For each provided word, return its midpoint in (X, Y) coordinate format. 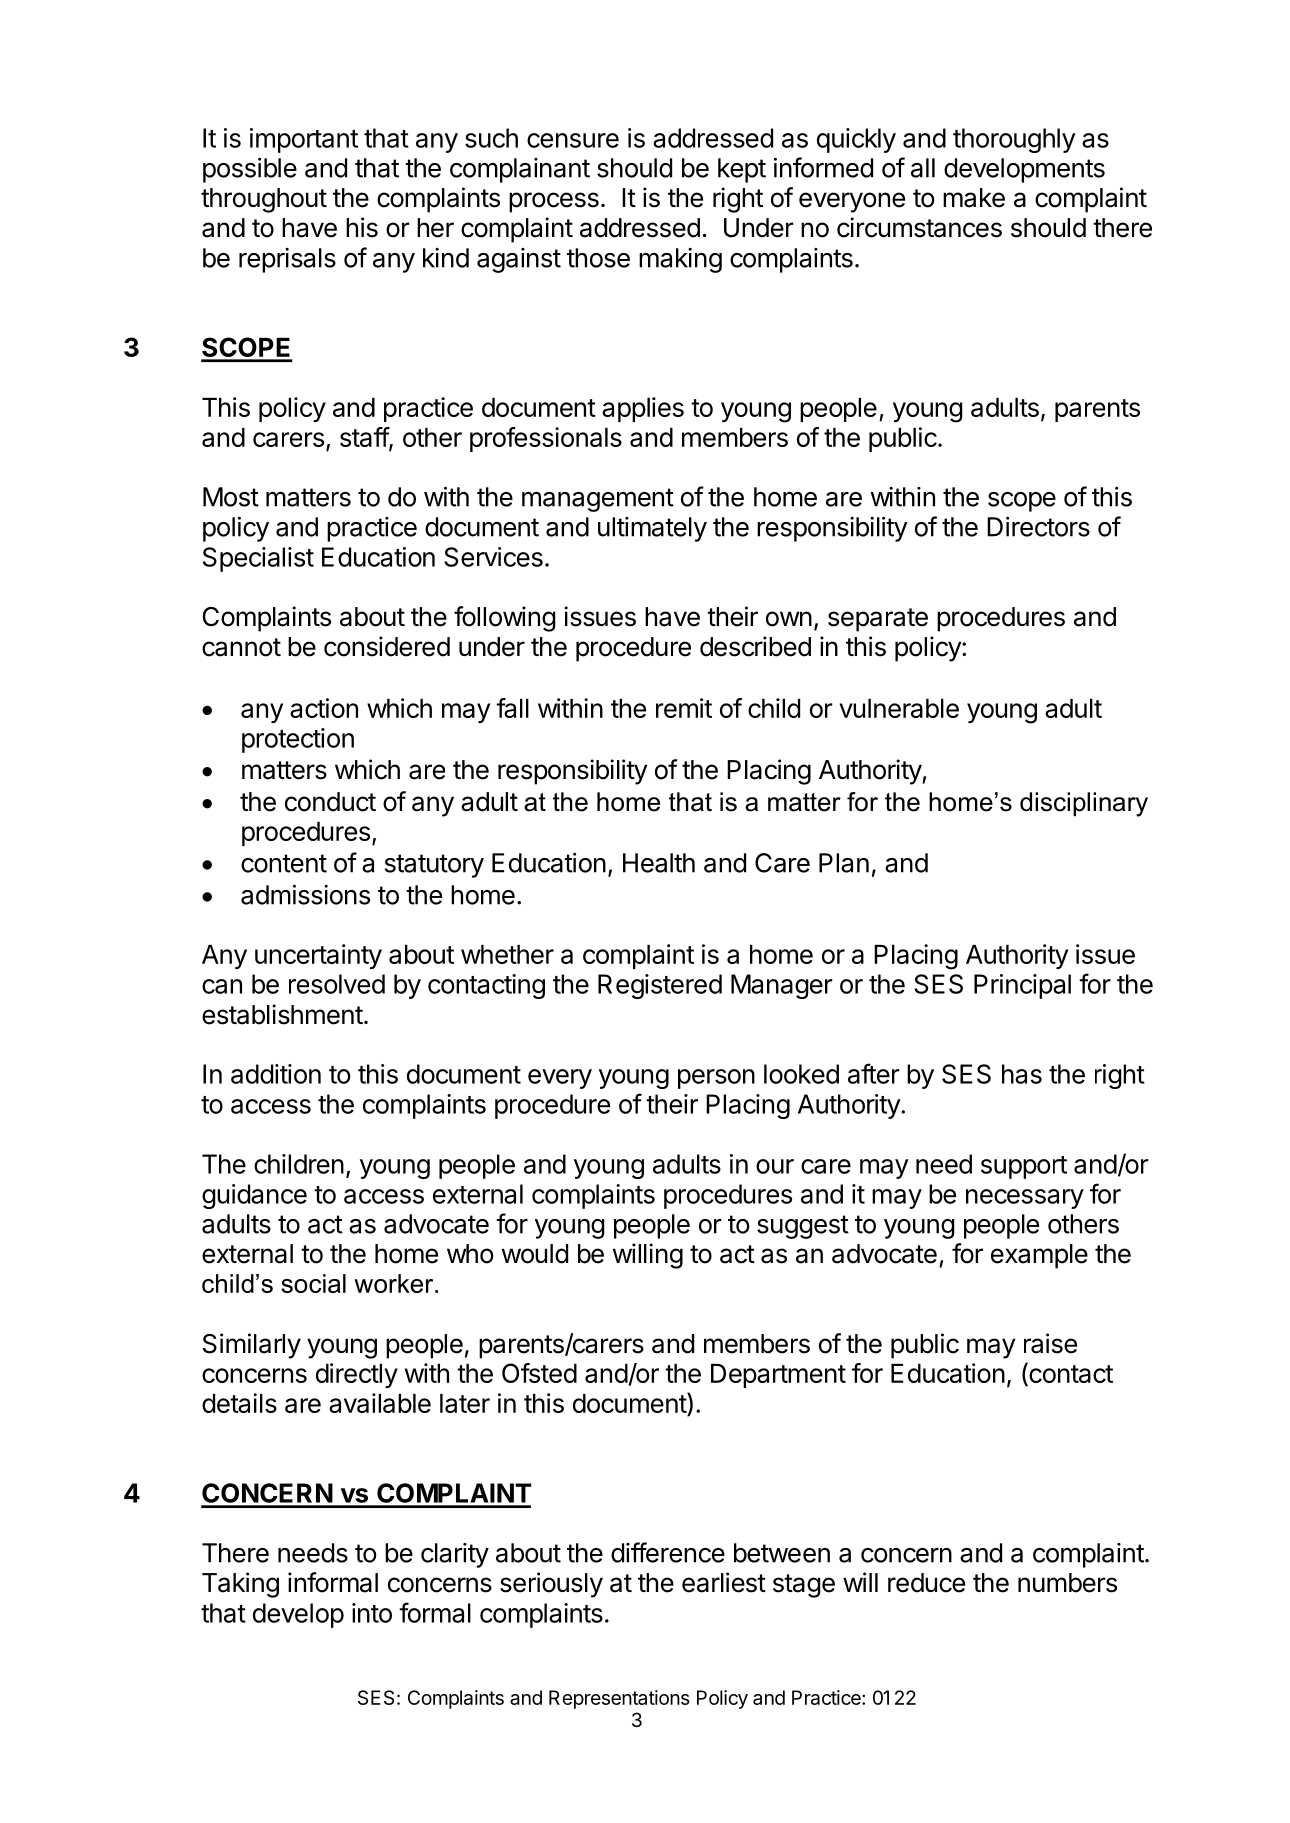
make (974, 198)
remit (684, 708)
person (716, 1079)
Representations (619, 1699)
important (304, 140)
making (680, 260)
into (372, 1613)
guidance (254, 1196)
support (1024, 1167)
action (324, 708)
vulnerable (899, 708)
